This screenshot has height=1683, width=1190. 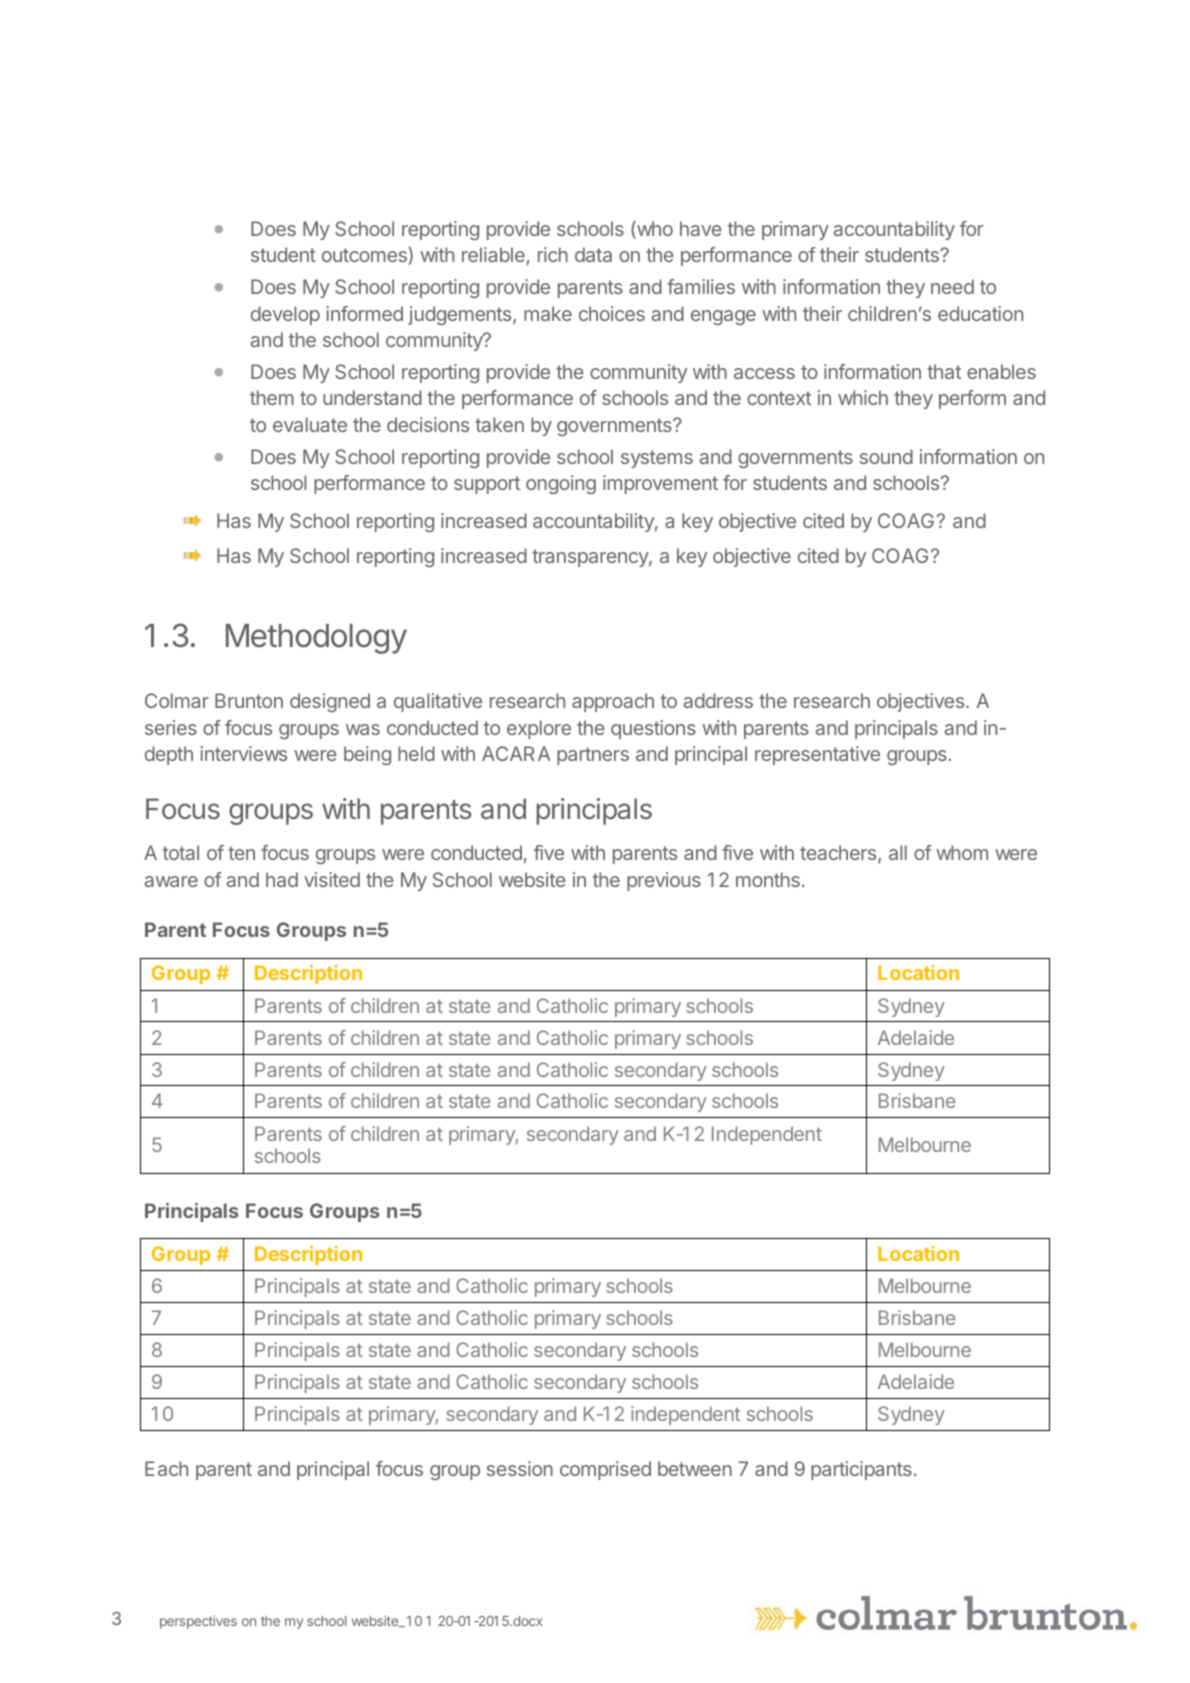 I want to click on need, so click(x=952, y=286).
